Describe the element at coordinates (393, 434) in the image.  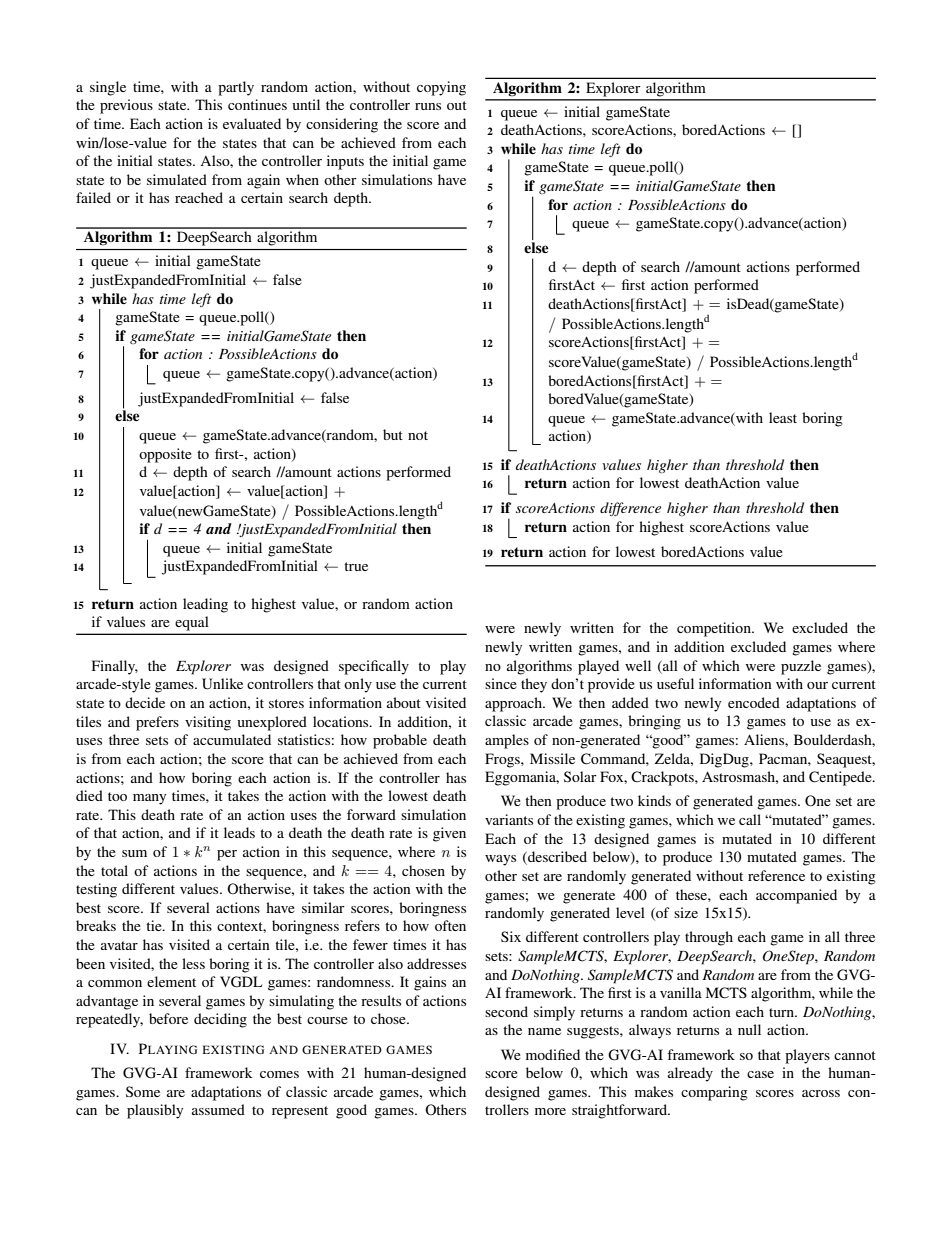
I see `but` at that location.
